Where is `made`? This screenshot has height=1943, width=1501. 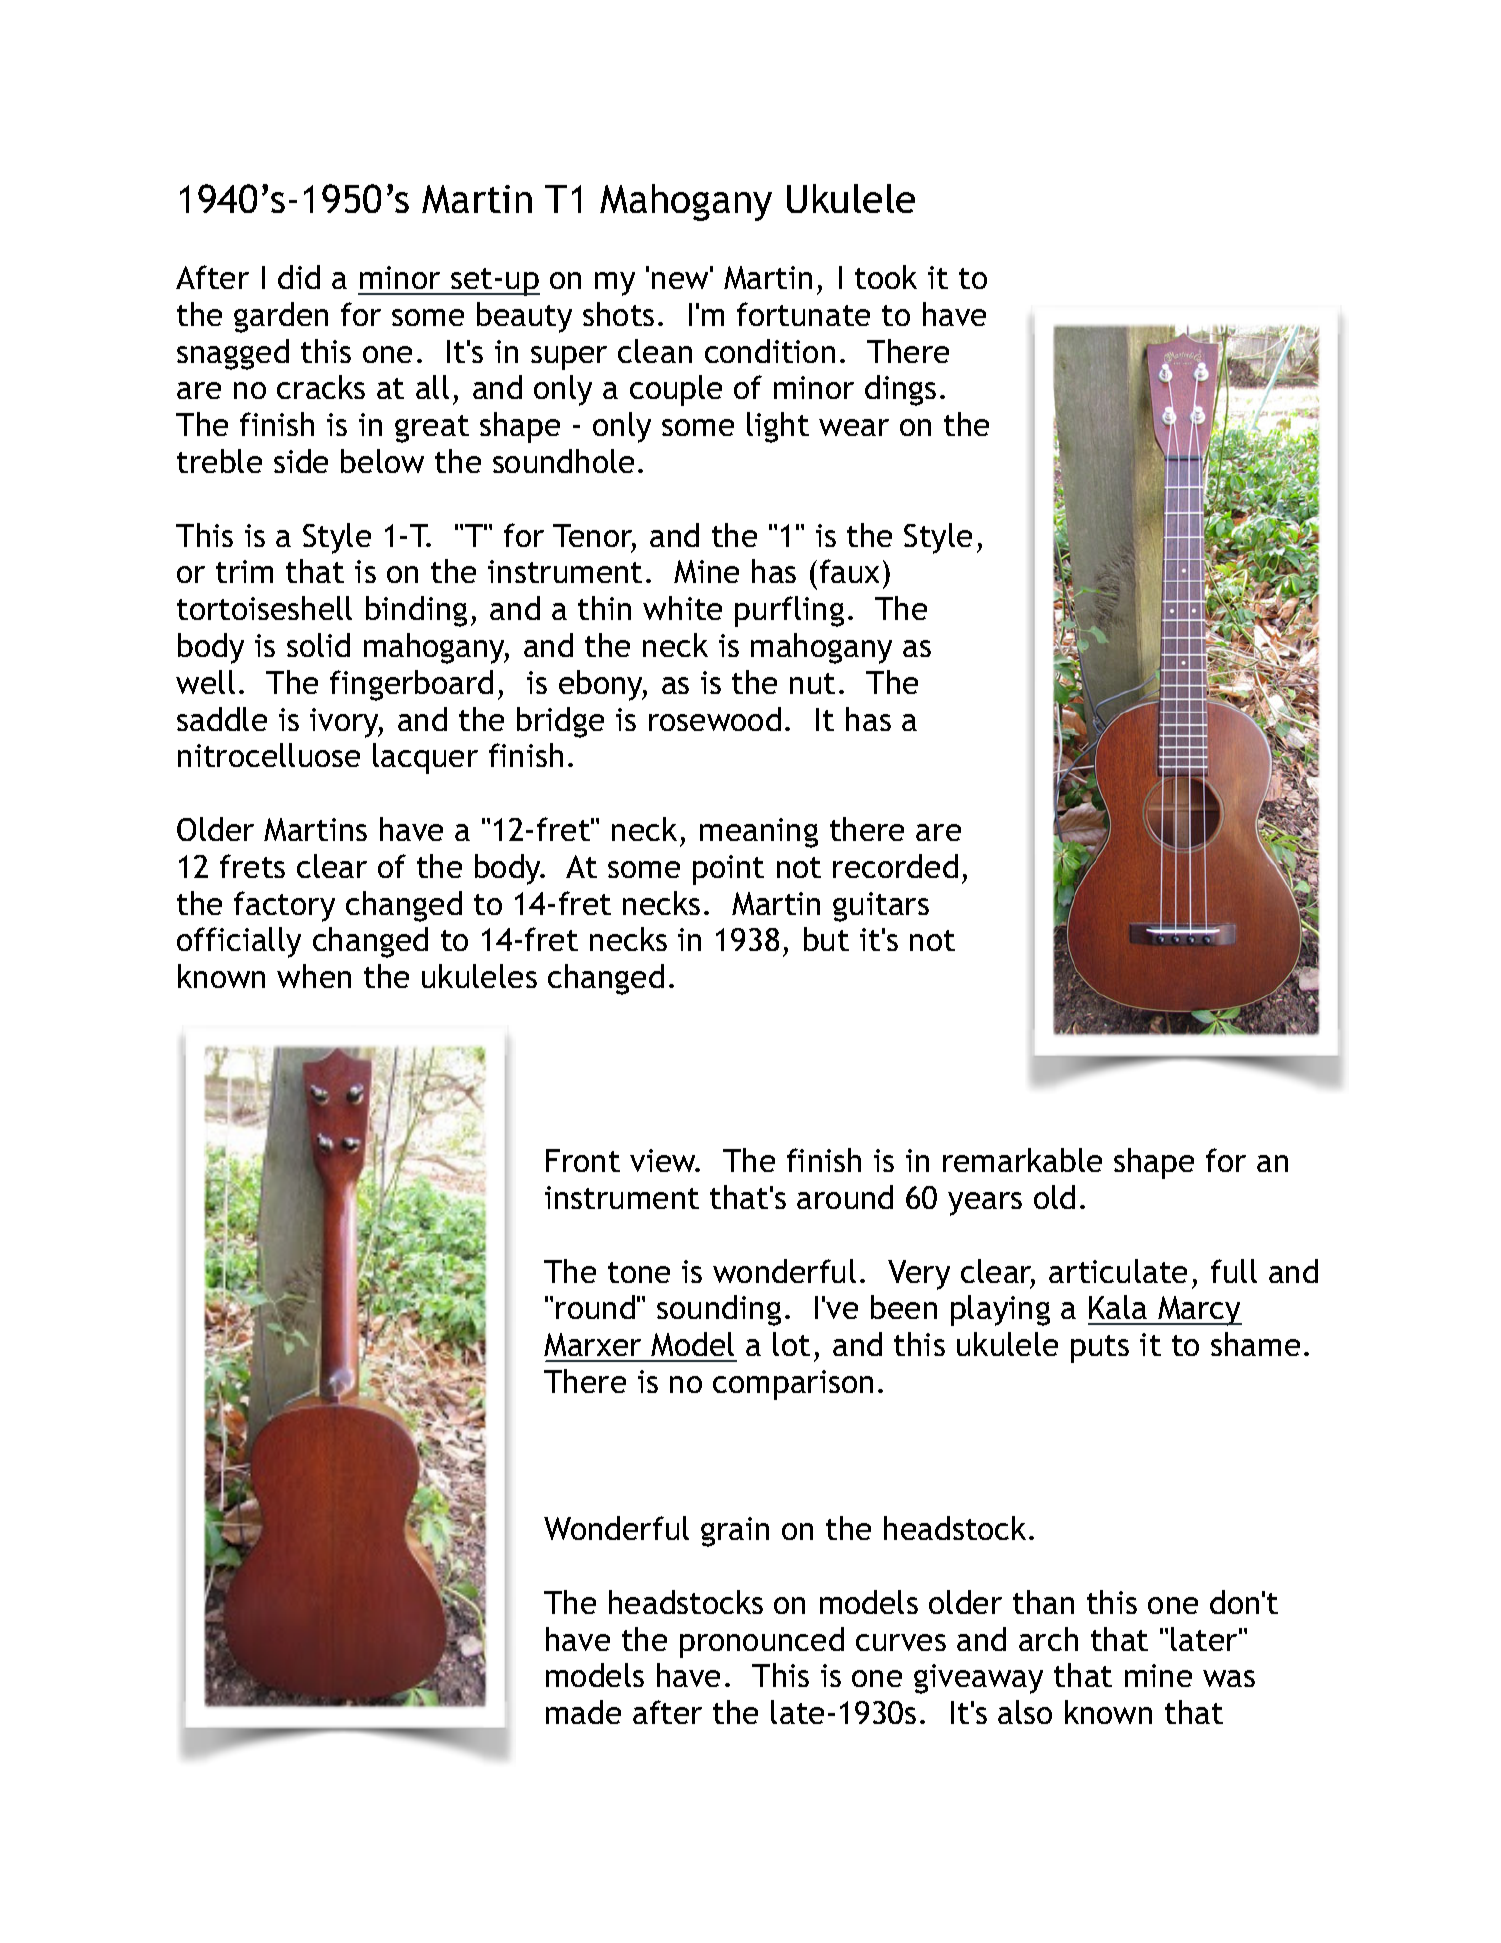 made is located at coordinates (583, 1712).
